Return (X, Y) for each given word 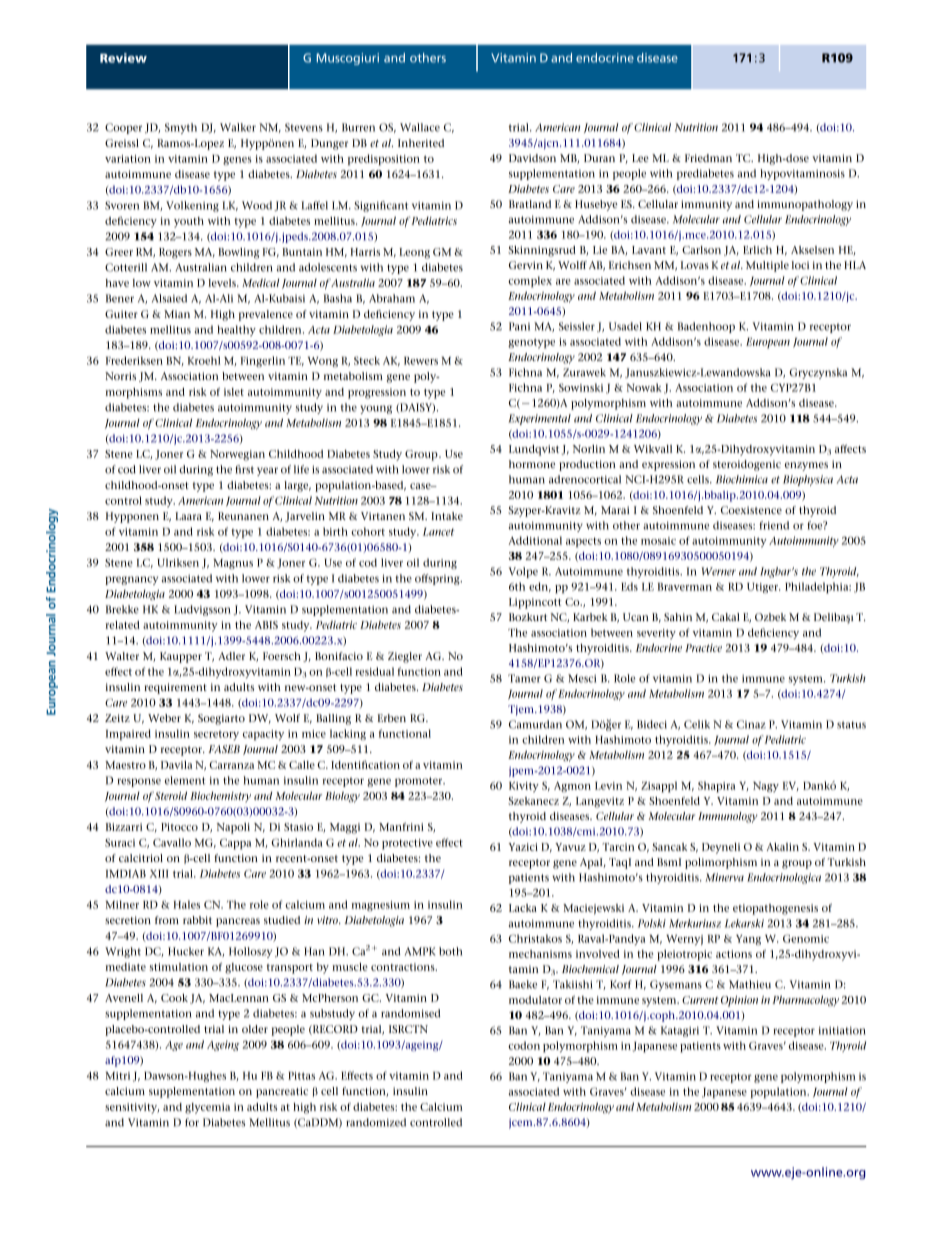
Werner (719, 571)
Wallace (420, 127)
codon (524, 1045)
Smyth (181, 128)
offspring (438, 579)
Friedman (708, 158)
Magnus (233, 564)
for (192, 1122)
